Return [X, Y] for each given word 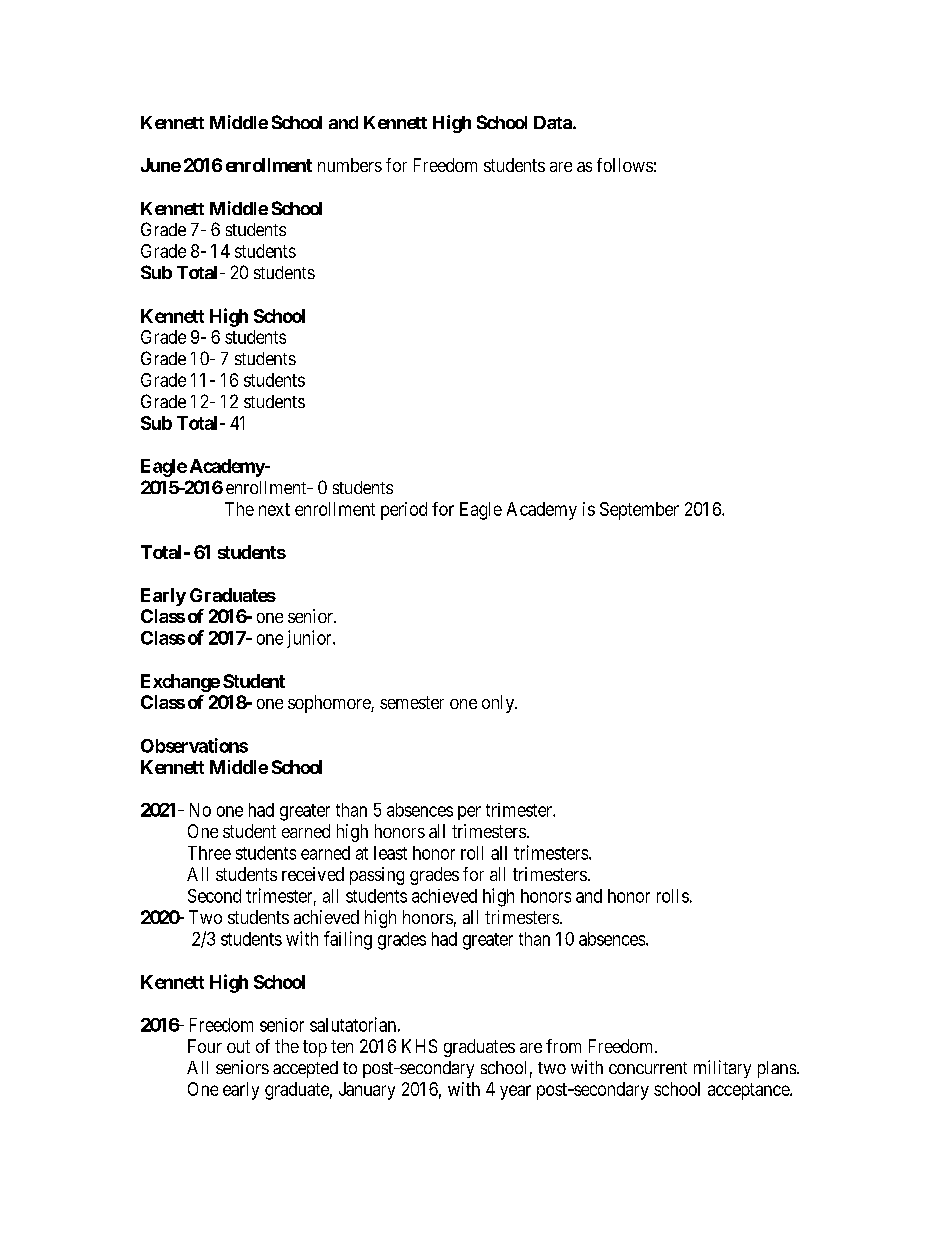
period [404, 511]
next [274, 509]
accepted [305, 1069]
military [722, 1069]
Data [554, 122]
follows [625, 165]
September [639, 511]
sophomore [330, 704]
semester [412, 702]
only [499, 704]
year [515, 1092]
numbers [350, 165]
